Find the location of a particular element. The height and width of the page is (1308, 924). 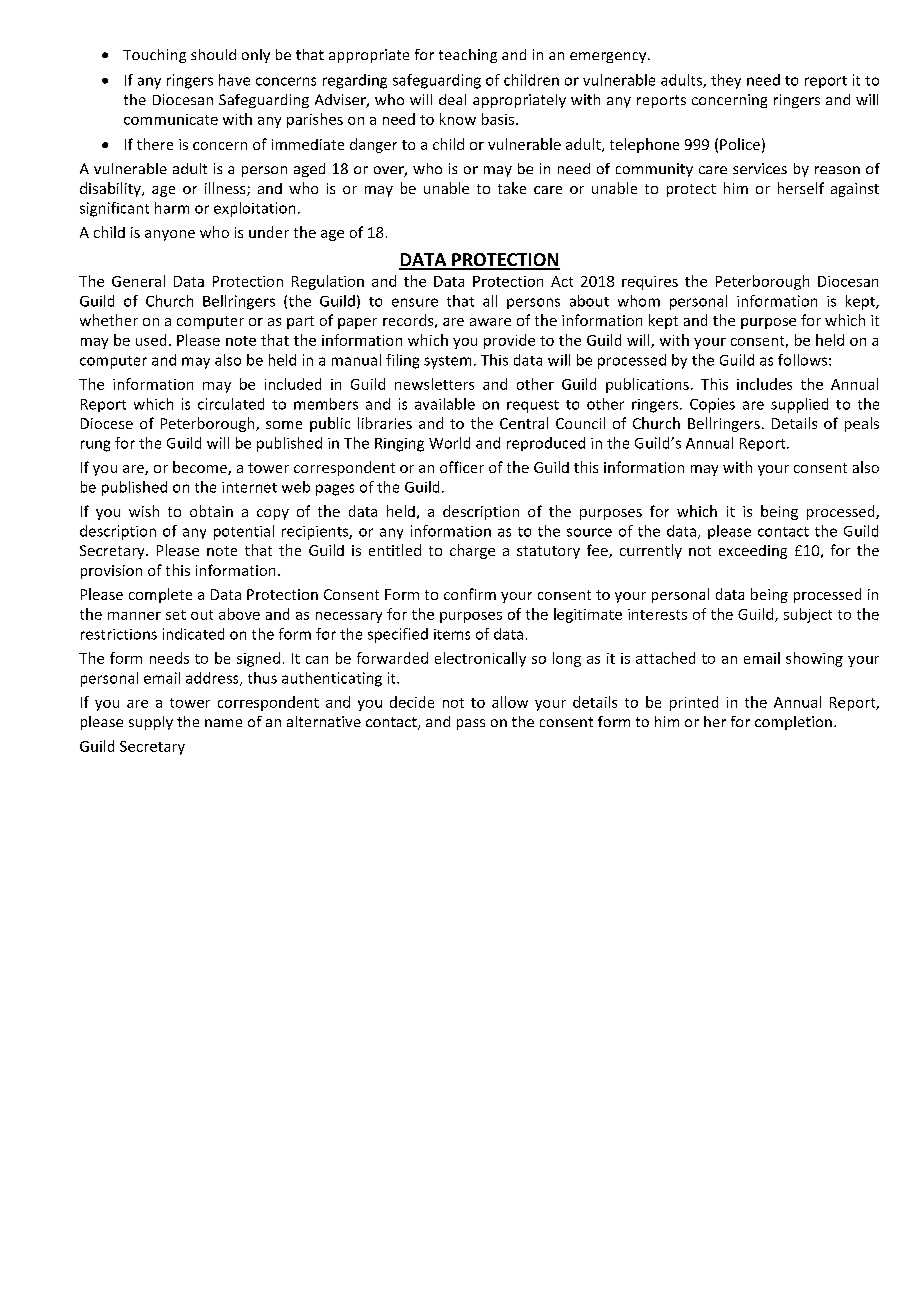

officer is located at coordinates (462, 467).
